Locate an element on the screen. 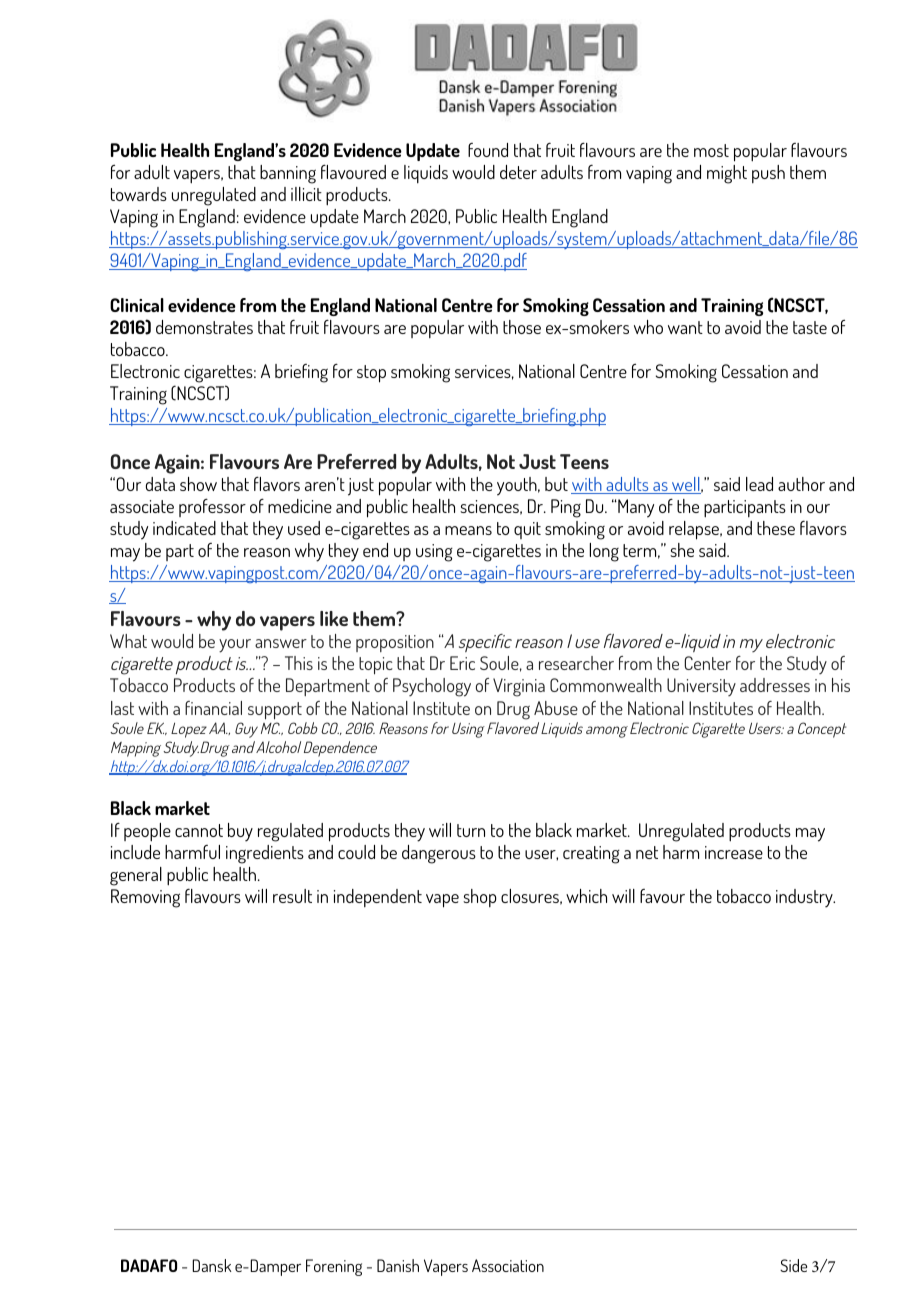 This screenshot has height=1308, width=924. towards is located at coordinates (139, 194).
